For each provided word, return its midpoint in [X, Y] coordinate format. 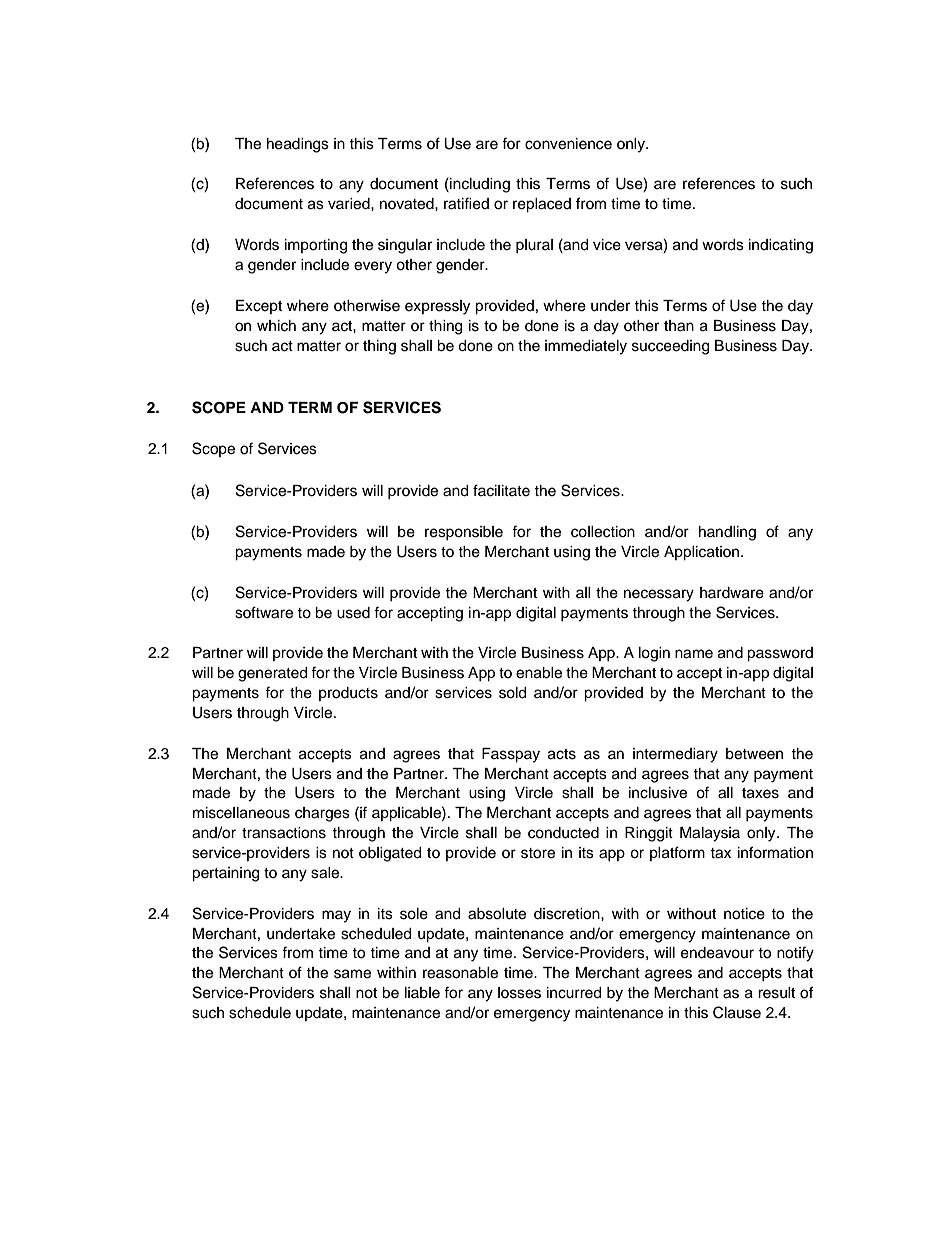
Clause [737, 1012]
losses [519, 993]
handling [727, 533]
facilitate [501, 490]
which [276, 326]
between [754, 754]
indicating [781, 246]
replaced [542, 205]
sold [512, 693]
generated [272, 674]
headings [298, 145]
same [352, 974]
